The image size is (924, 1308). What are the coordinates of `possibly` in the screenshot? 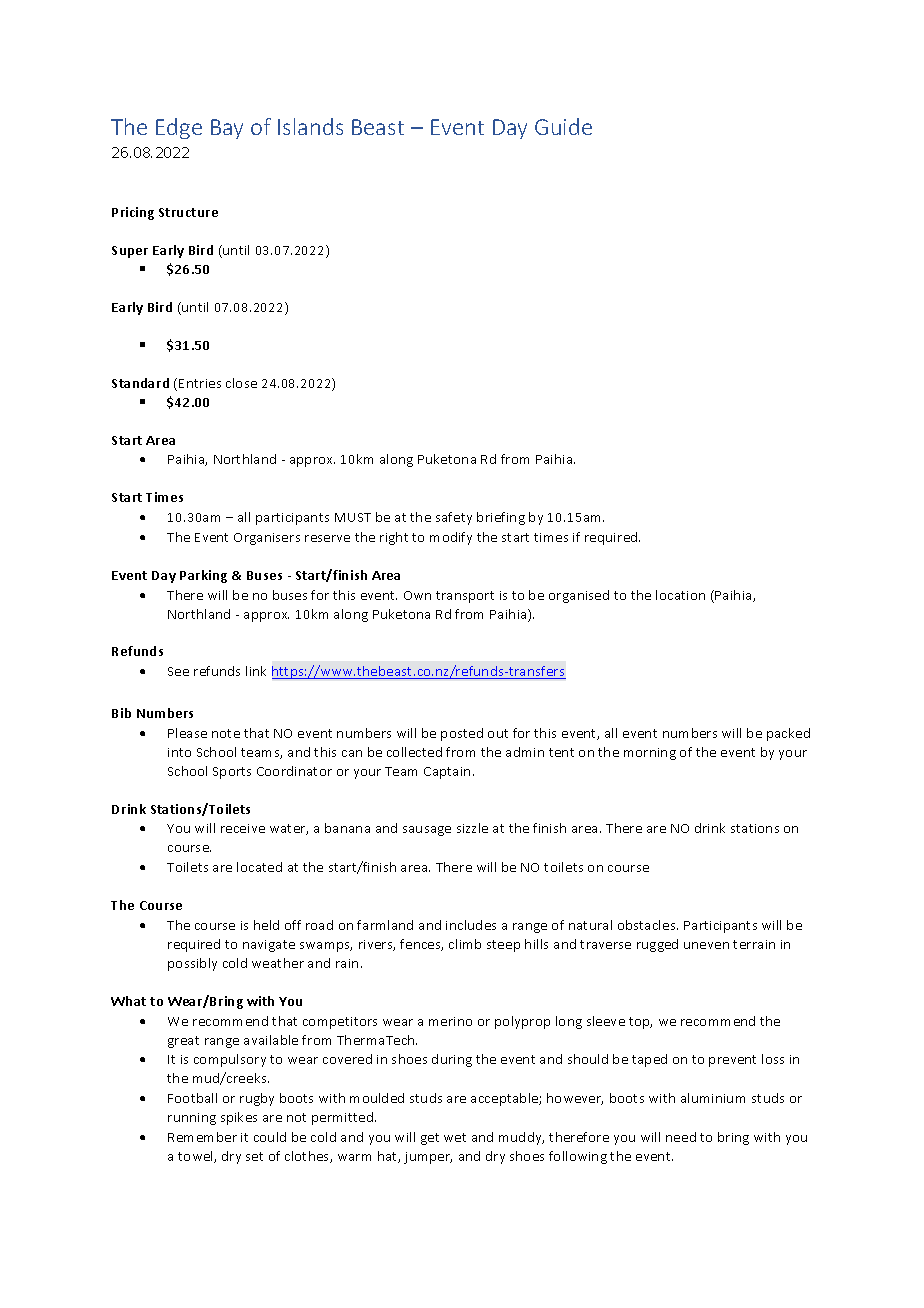 It's located at (192, 964).
